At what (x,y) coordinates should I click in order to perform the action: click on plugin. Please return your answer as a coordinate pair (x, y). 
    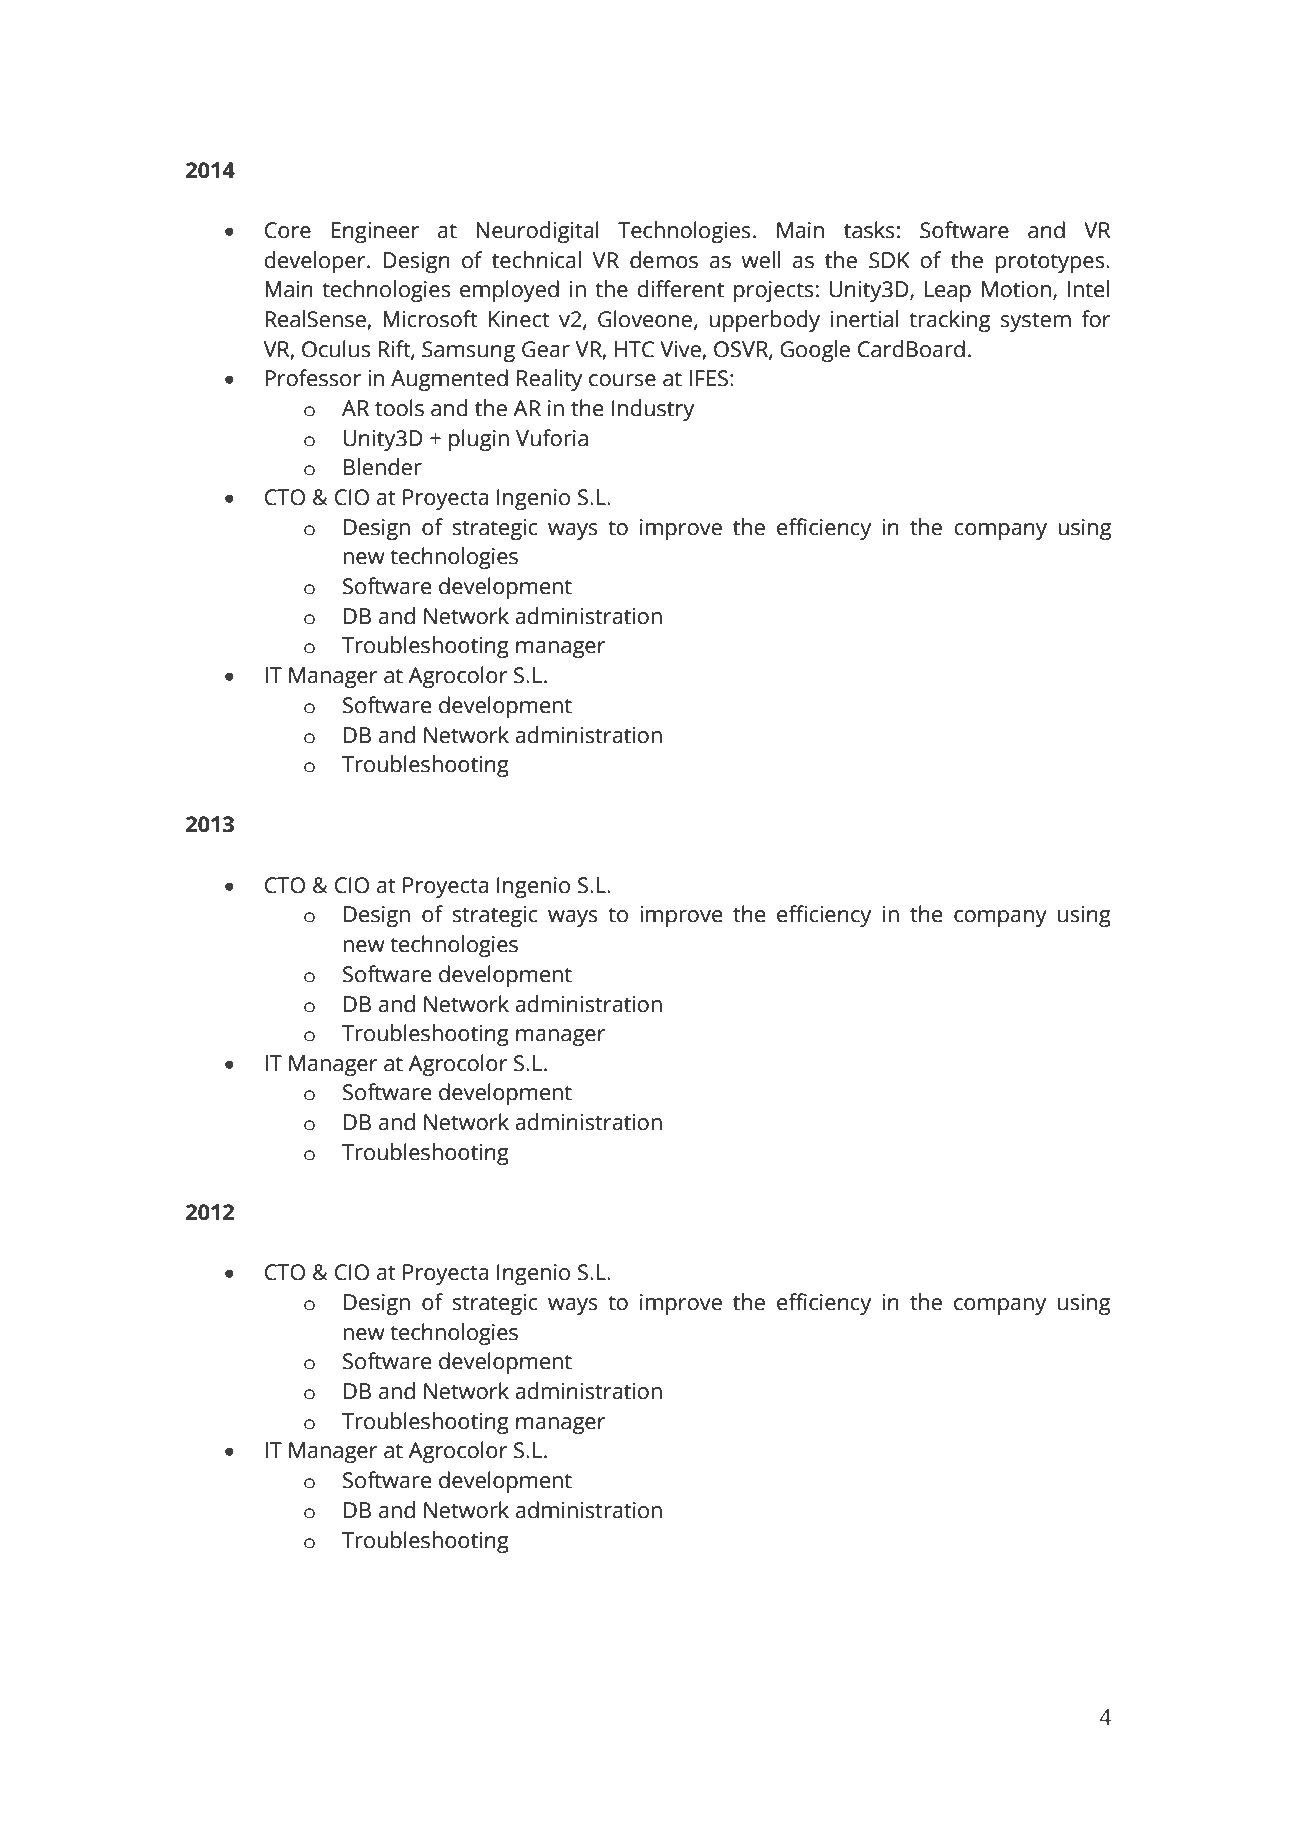
    Looking at the image, I should click on (479, 440).
